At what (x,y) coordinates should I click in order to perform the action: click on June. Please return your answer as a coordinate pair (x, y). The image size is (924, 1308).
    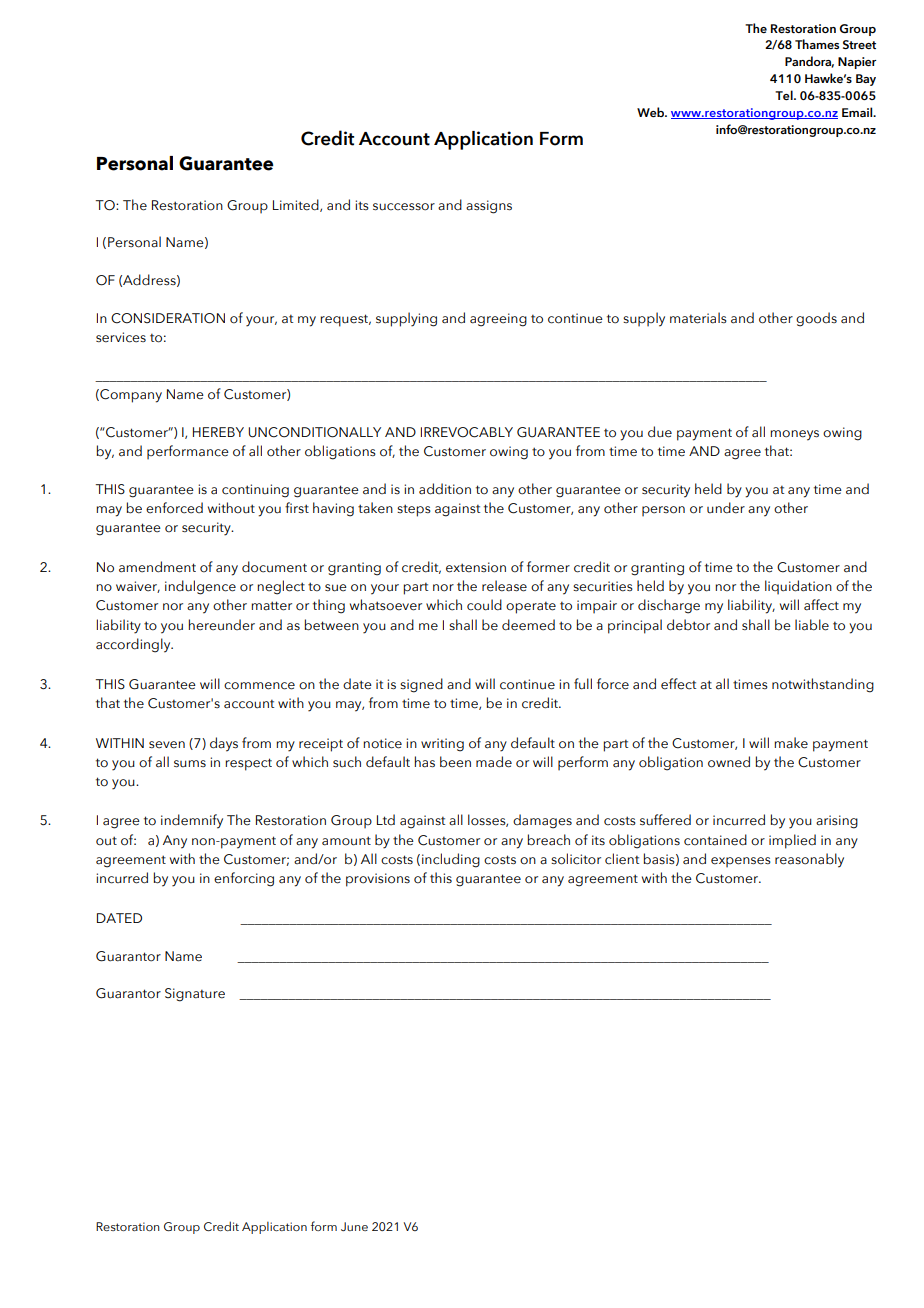
    Looking at the image, I should click on (354, 1226).
